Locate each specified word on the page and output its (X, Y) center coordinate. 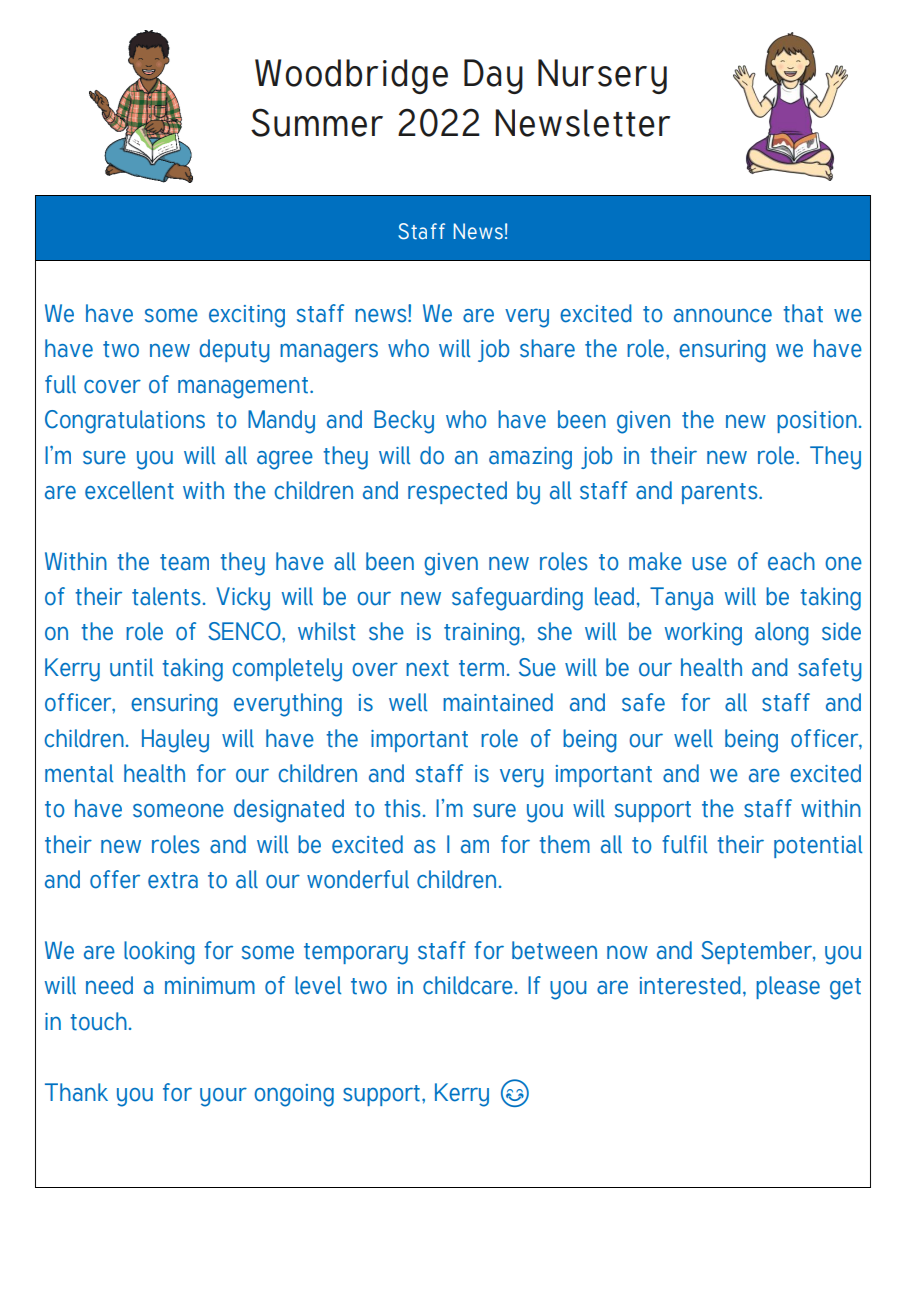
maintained (498, 702)
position (817, 422)
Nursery (602, 76)
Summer (317, 122)
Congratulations (125, 422)
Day (493, 76)
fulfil (684, 844)
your (223, 1097)
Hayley (175, 741)
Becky (404, 422)
